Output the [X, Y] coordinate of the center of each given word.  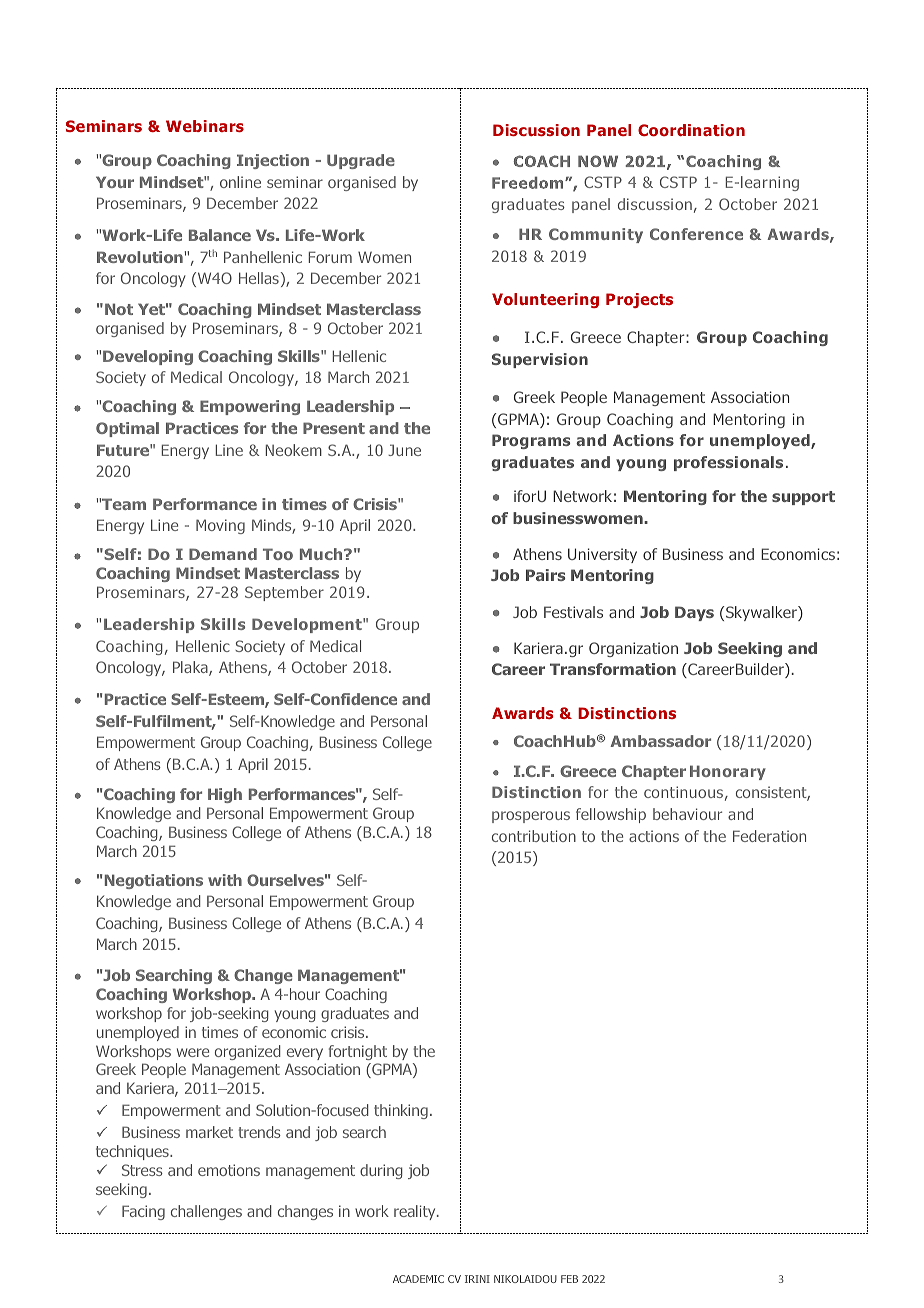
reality [416, 1212]
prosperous [531, 817]
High [225, 795]
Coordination [691, 130]
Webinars [205, 126]
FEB [569, 1279]
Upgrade [361, 161]
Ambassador [660, 741]
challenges [206, 1212]
